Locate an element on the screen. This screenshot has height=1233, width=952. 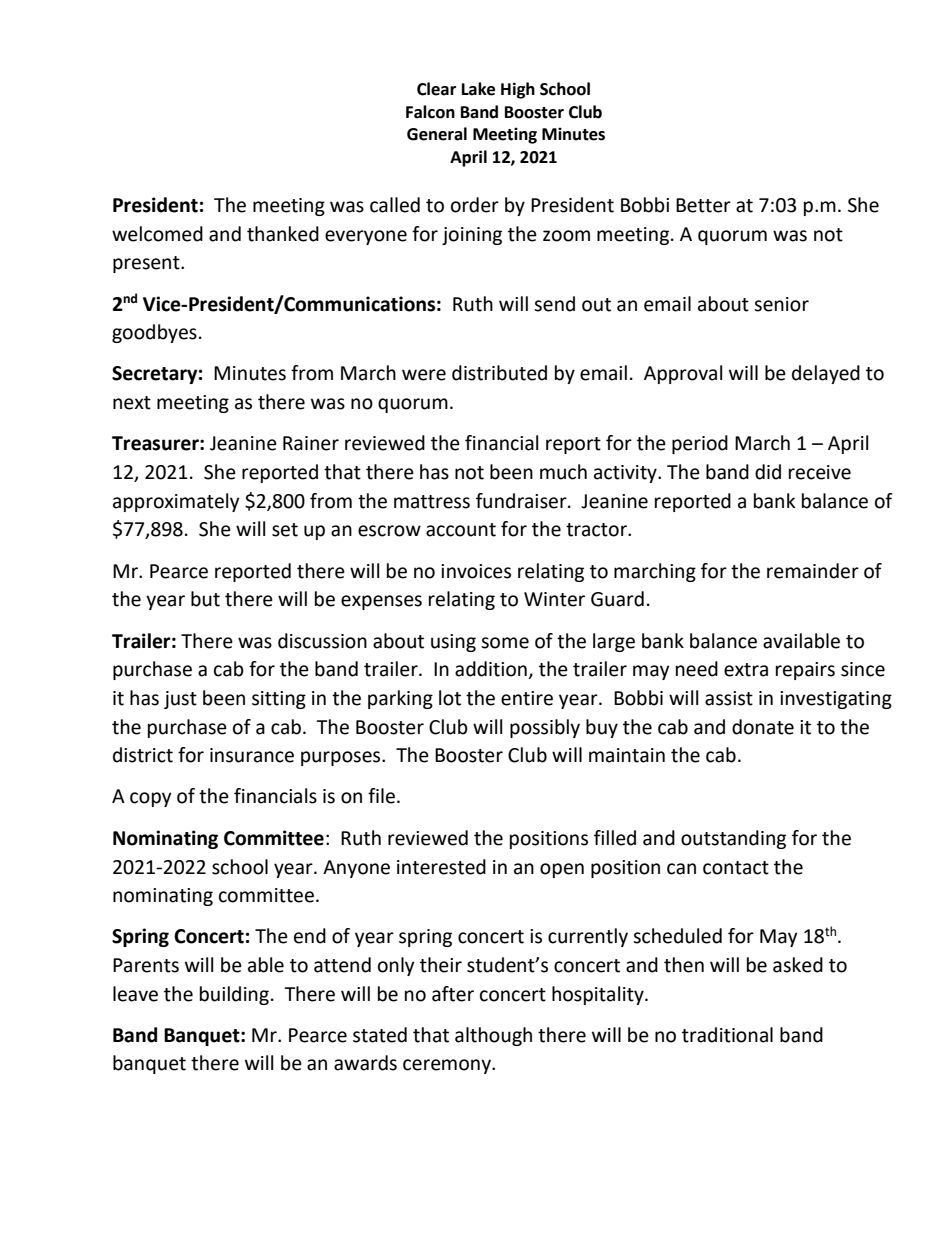
welcomed is located at coordinates (157, 234).
